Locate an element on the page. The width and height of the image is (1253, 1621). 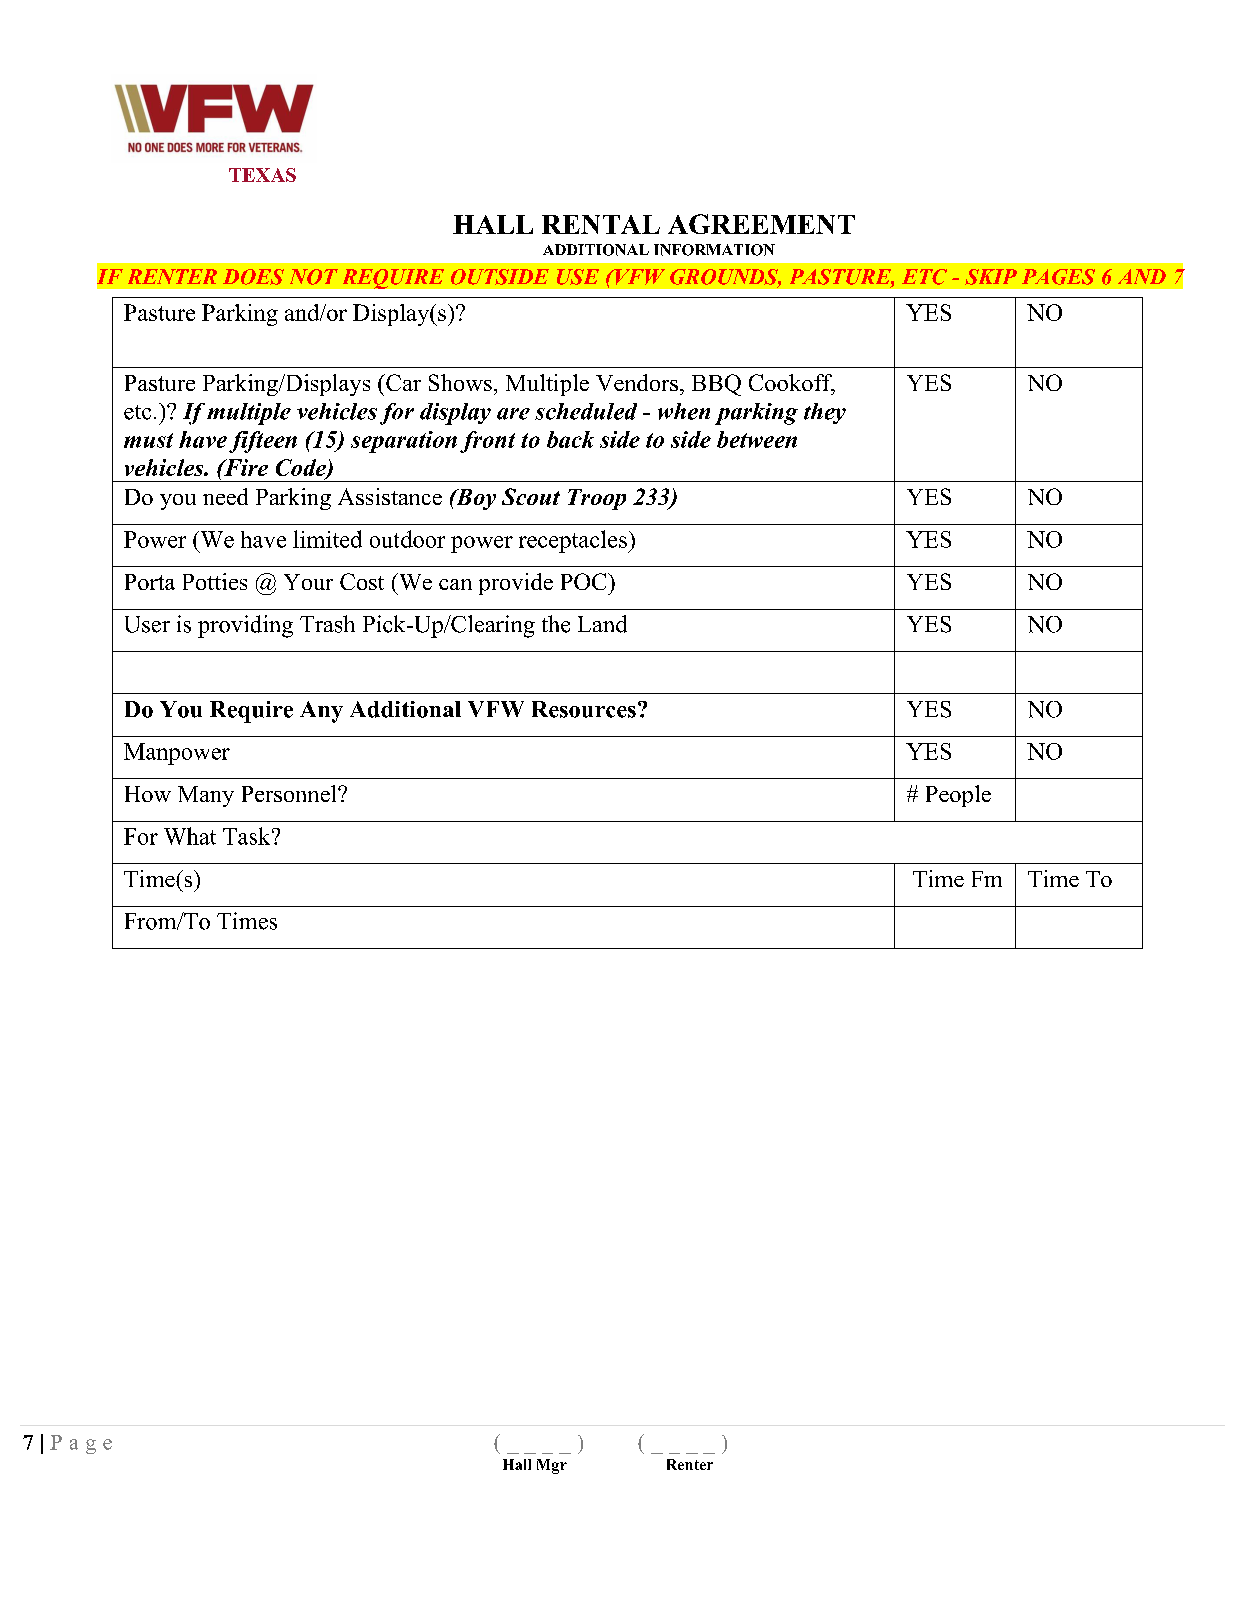
providing is located at coordinates (245, 626).
